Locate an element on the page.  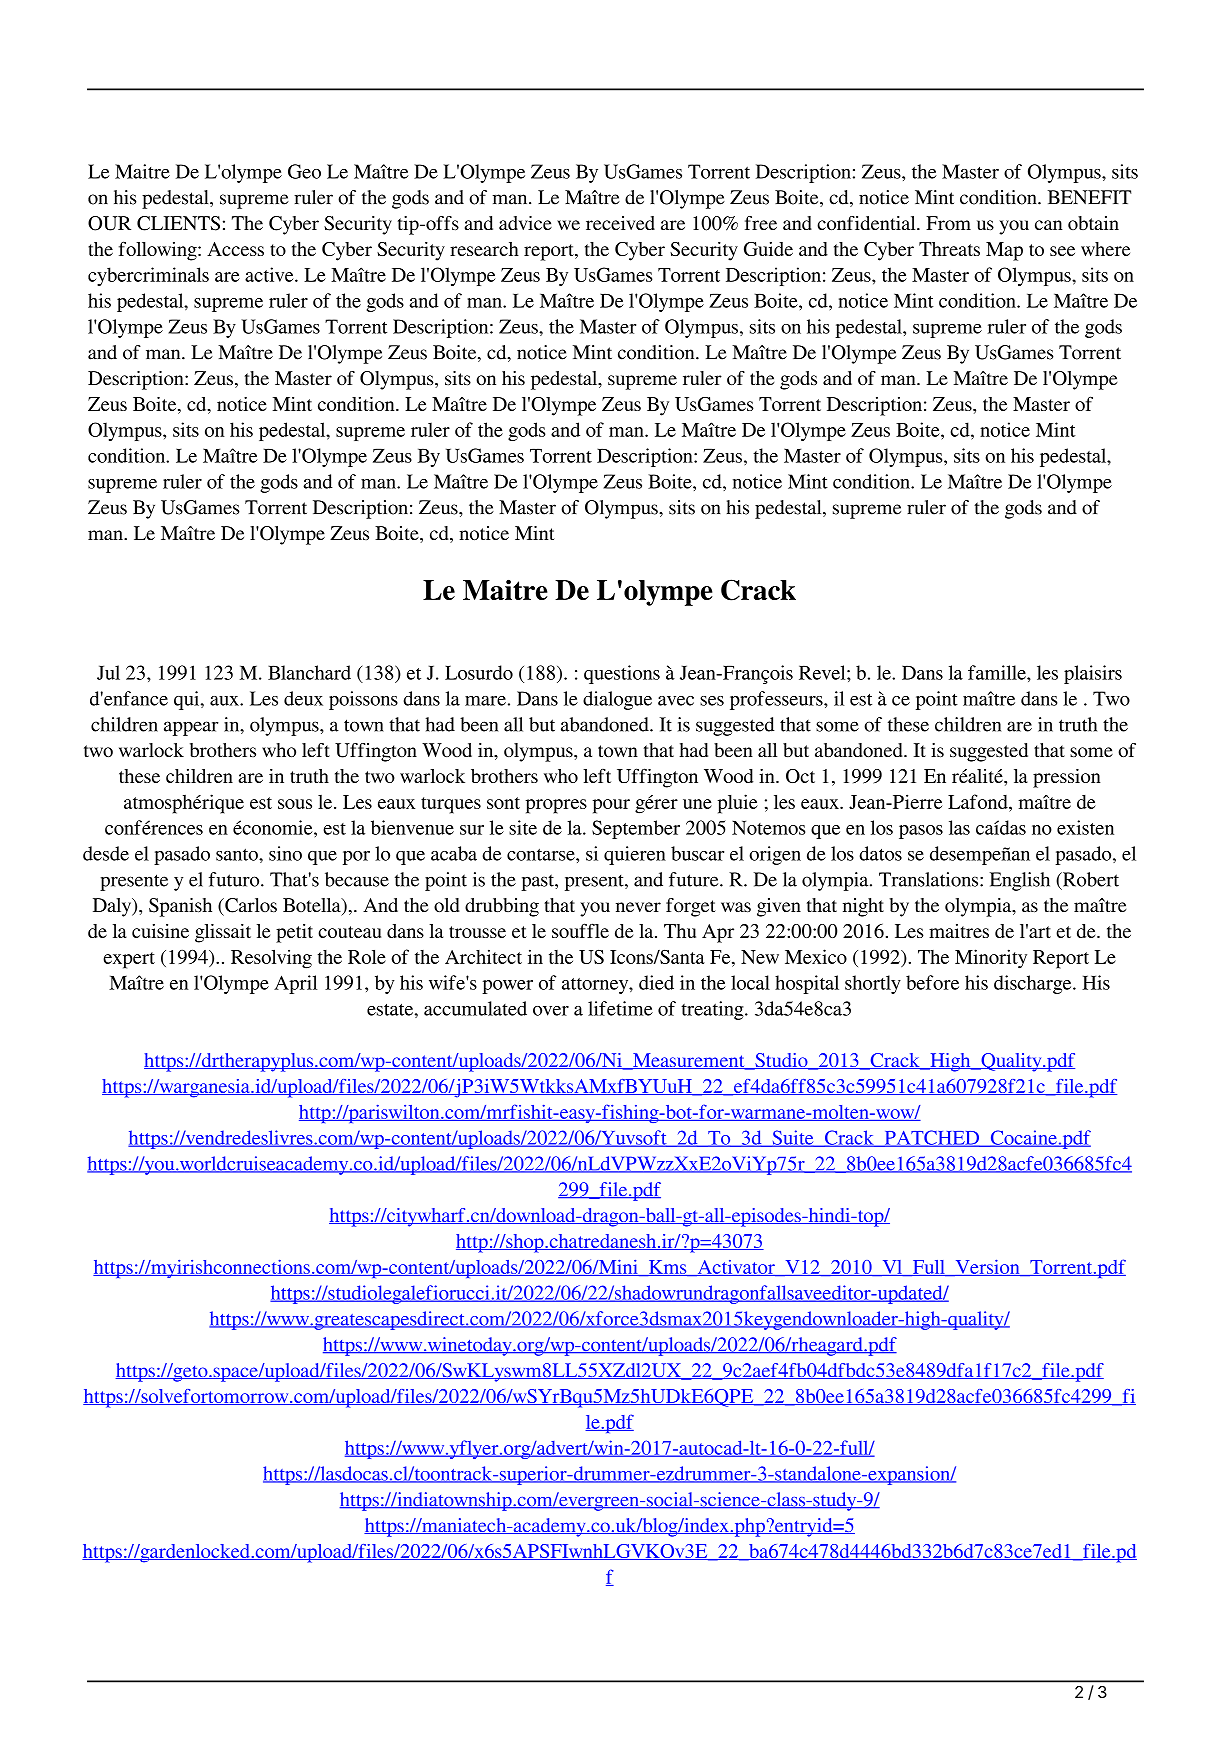
received is located at coordinates (620, 223).
